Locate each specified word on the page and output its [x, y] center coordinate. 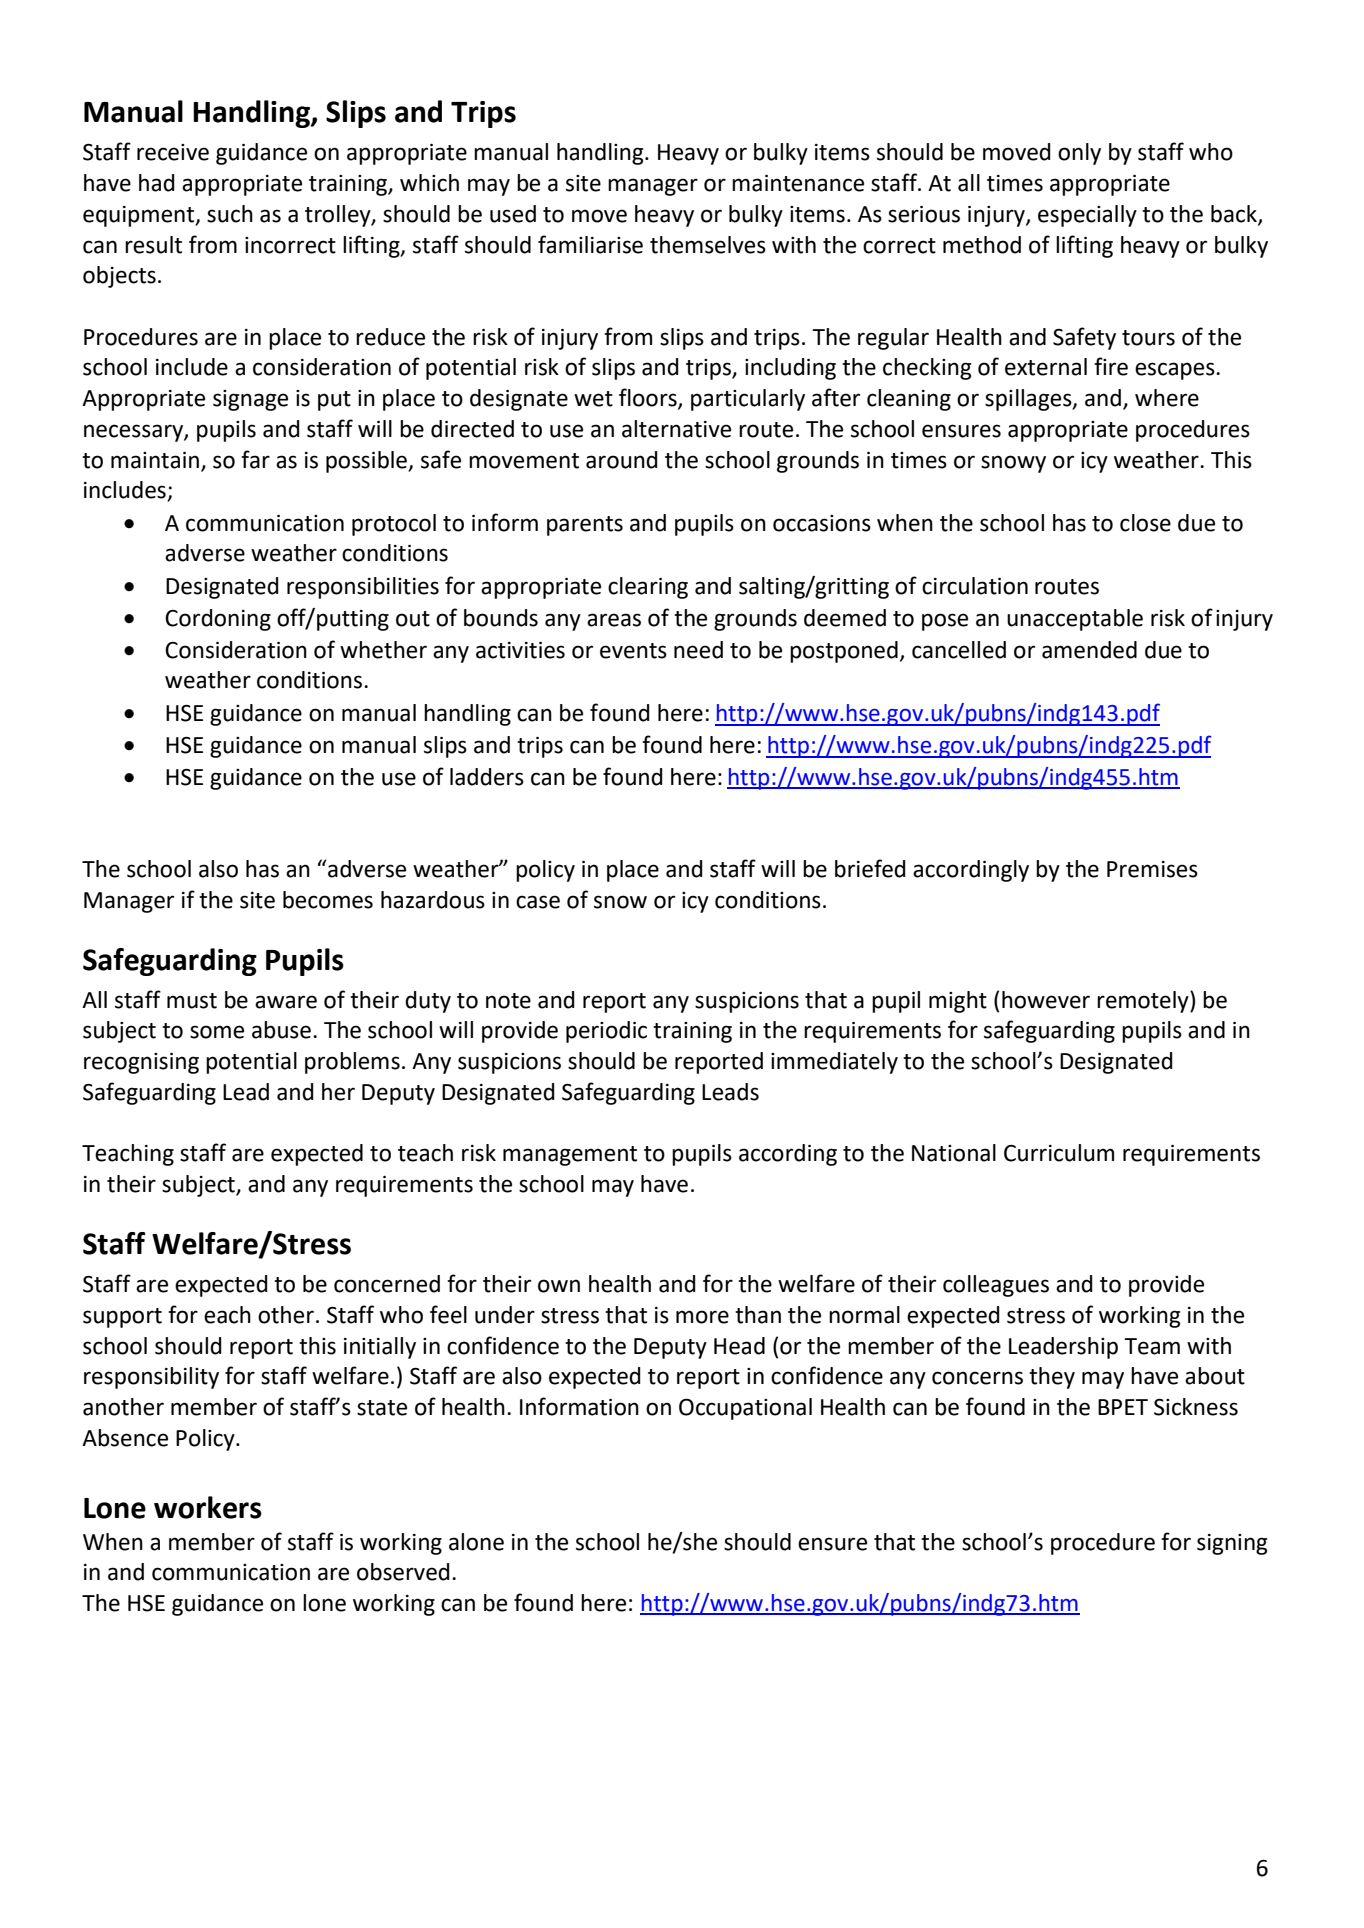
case [538, 902]
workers [208, 1507]
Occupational [745, 1409]
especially [1087, 216]
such [230, 214]
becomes [328, 900]
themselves [708, 245]
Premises [1152, 869]
